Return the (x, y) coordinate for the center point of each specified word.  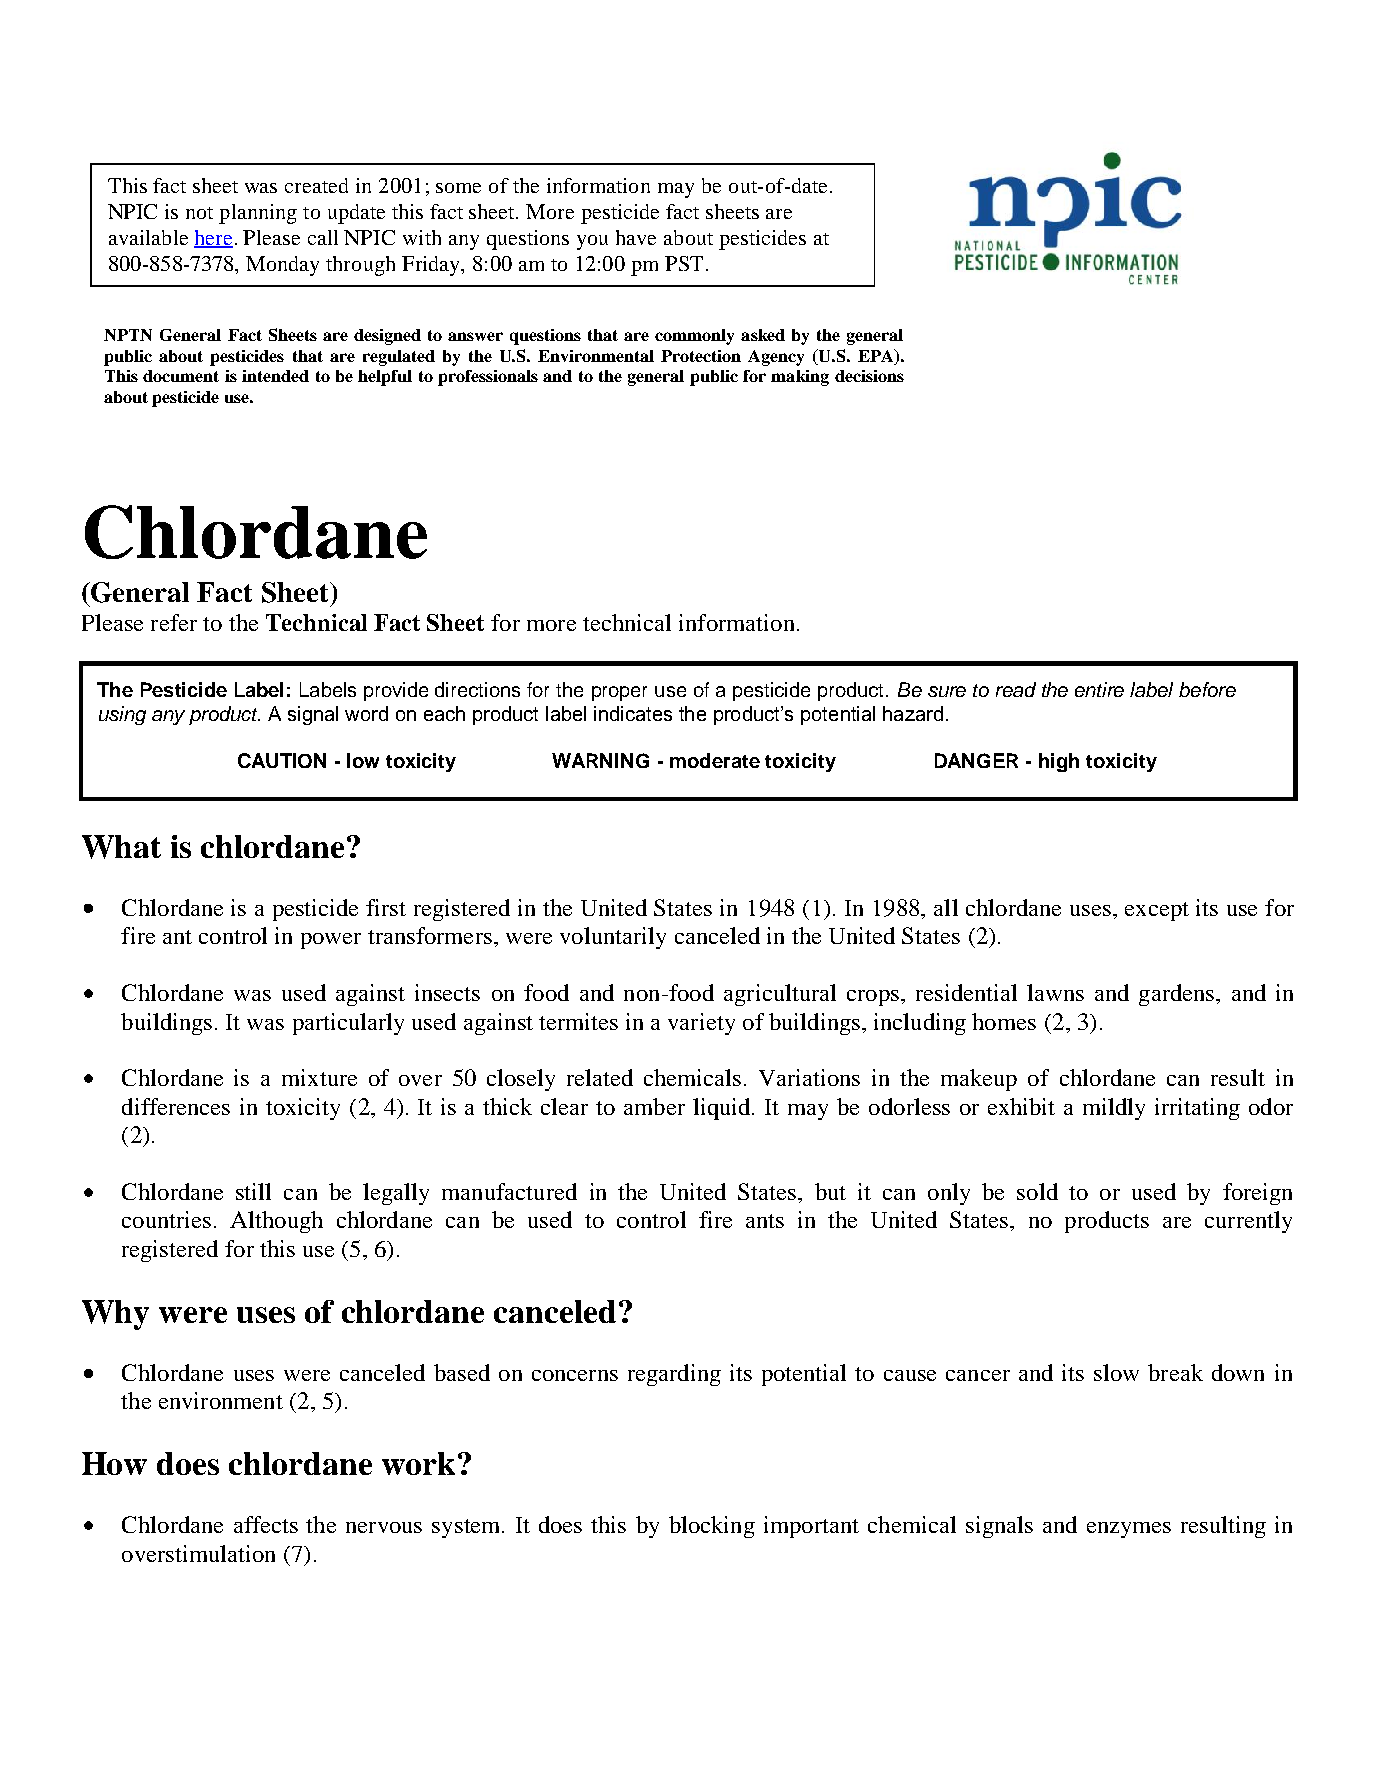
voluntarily (613, 938)
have (636, 237)
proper (619, 693)
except (1157, 911)
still (253, 1191)
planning (258, 214)
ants (765, 1221)
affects (266, 1524)
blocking (712, 1527)
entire (1099, 689)
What (121, 847)
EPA (877, 355)
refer (174, 622)
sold (1037, 1191)
